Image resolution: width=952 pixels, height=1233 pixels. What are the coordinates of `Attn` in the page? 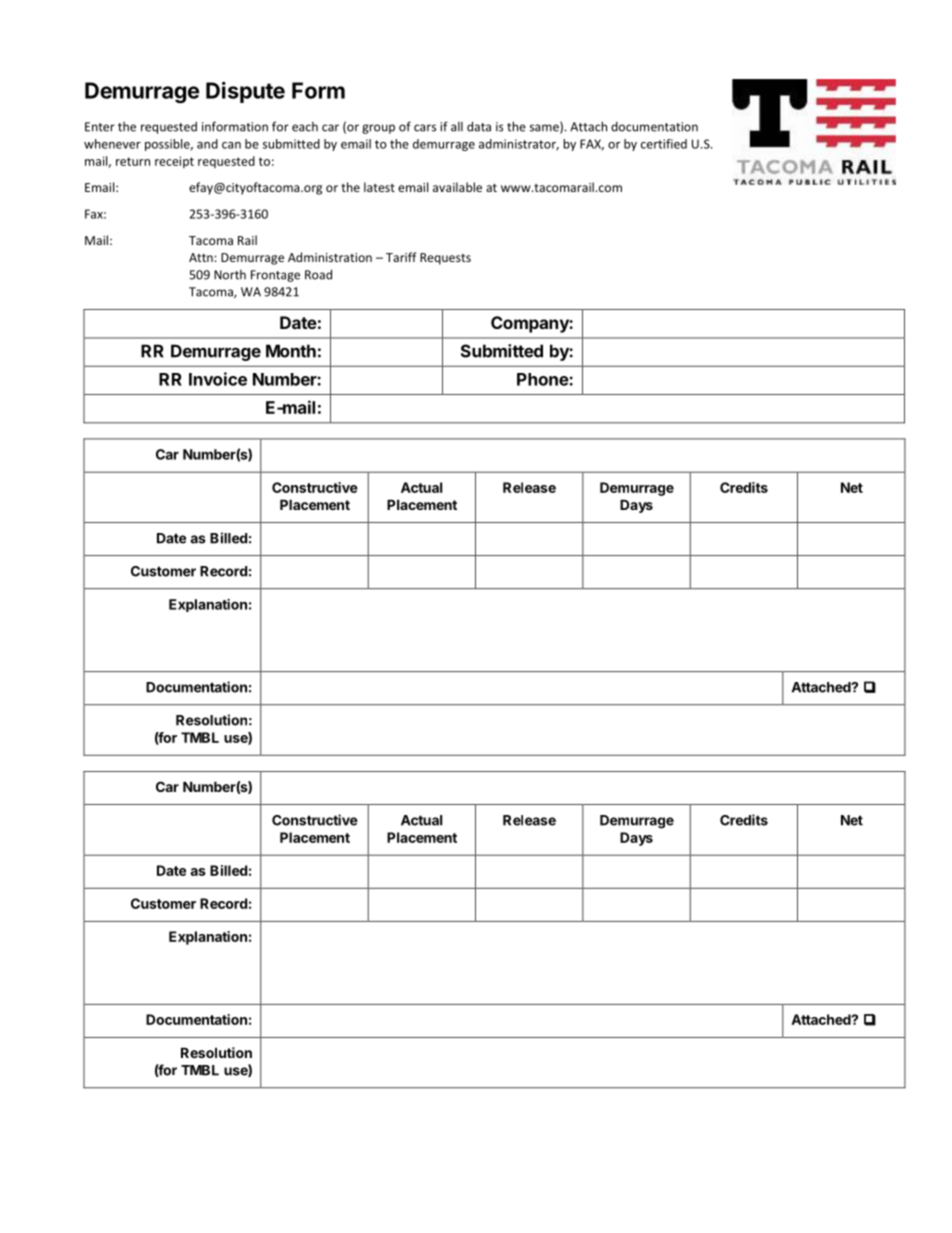 It's located at (202, 257).
